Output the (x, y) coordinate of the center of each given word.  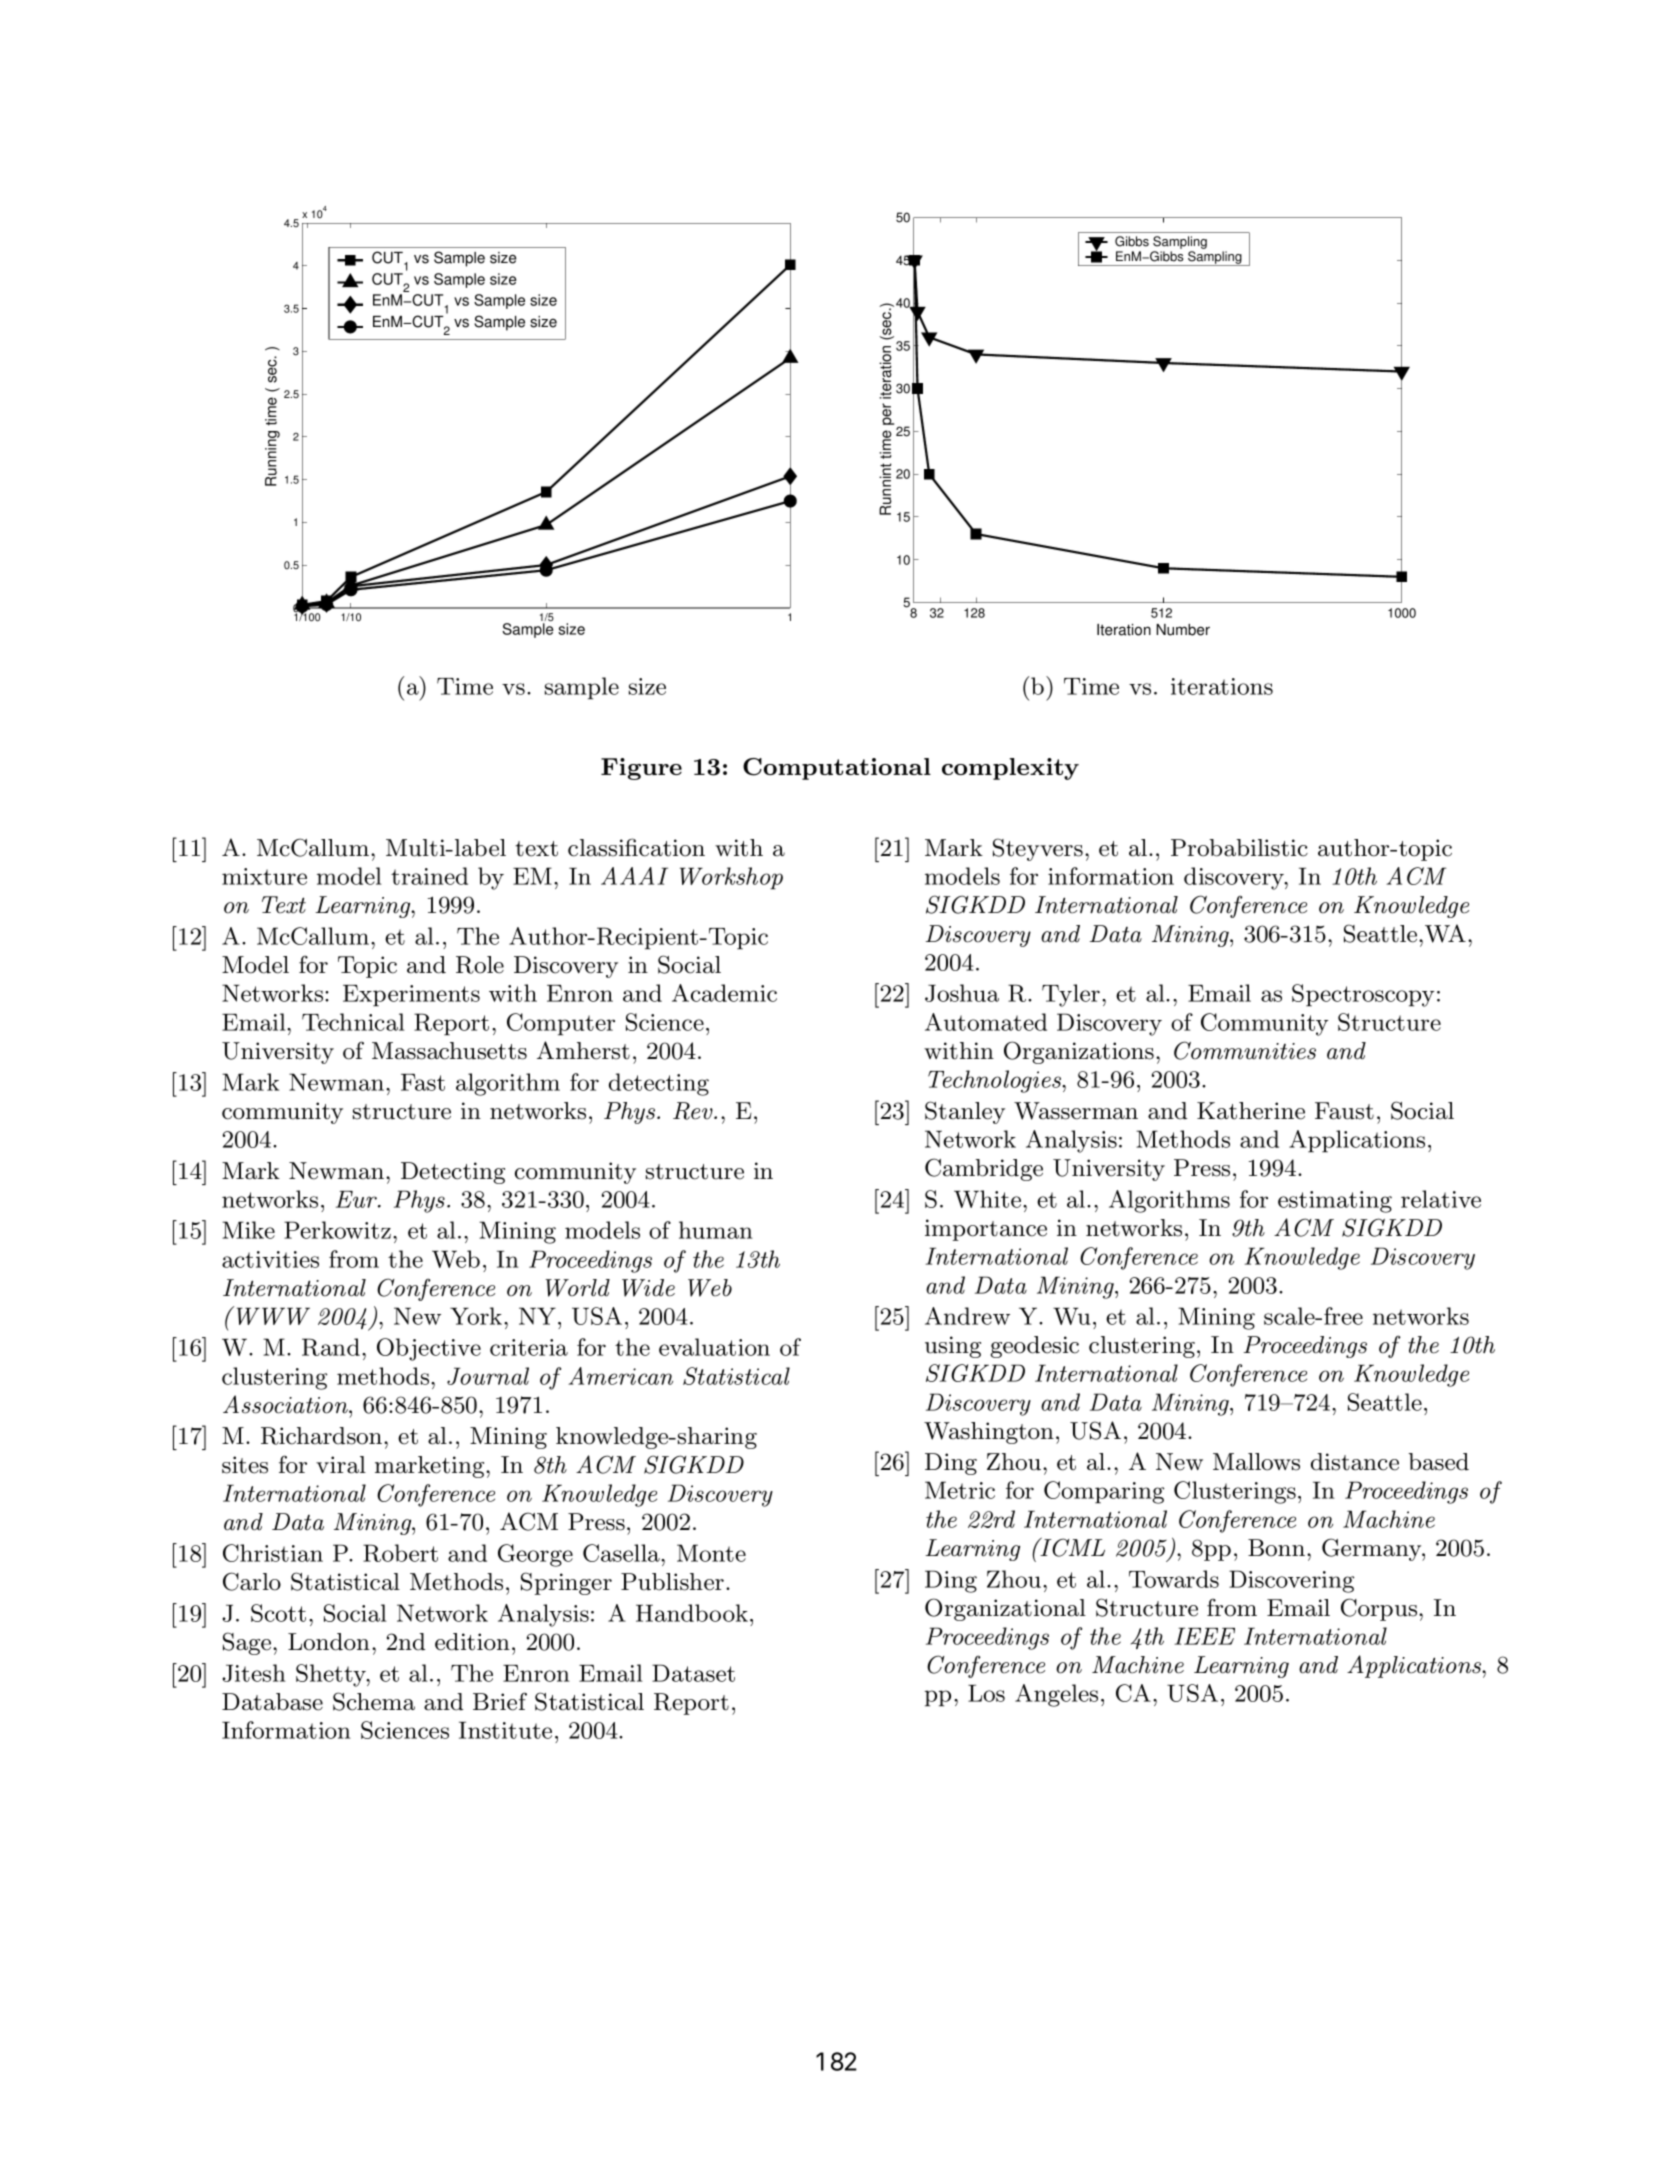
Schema (374, 1701)
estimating (1335, 1202)
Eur (358, 1199)
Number (1183, 630)
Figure (641, 769)
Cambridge (984, 1169)
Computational (837, 769)
